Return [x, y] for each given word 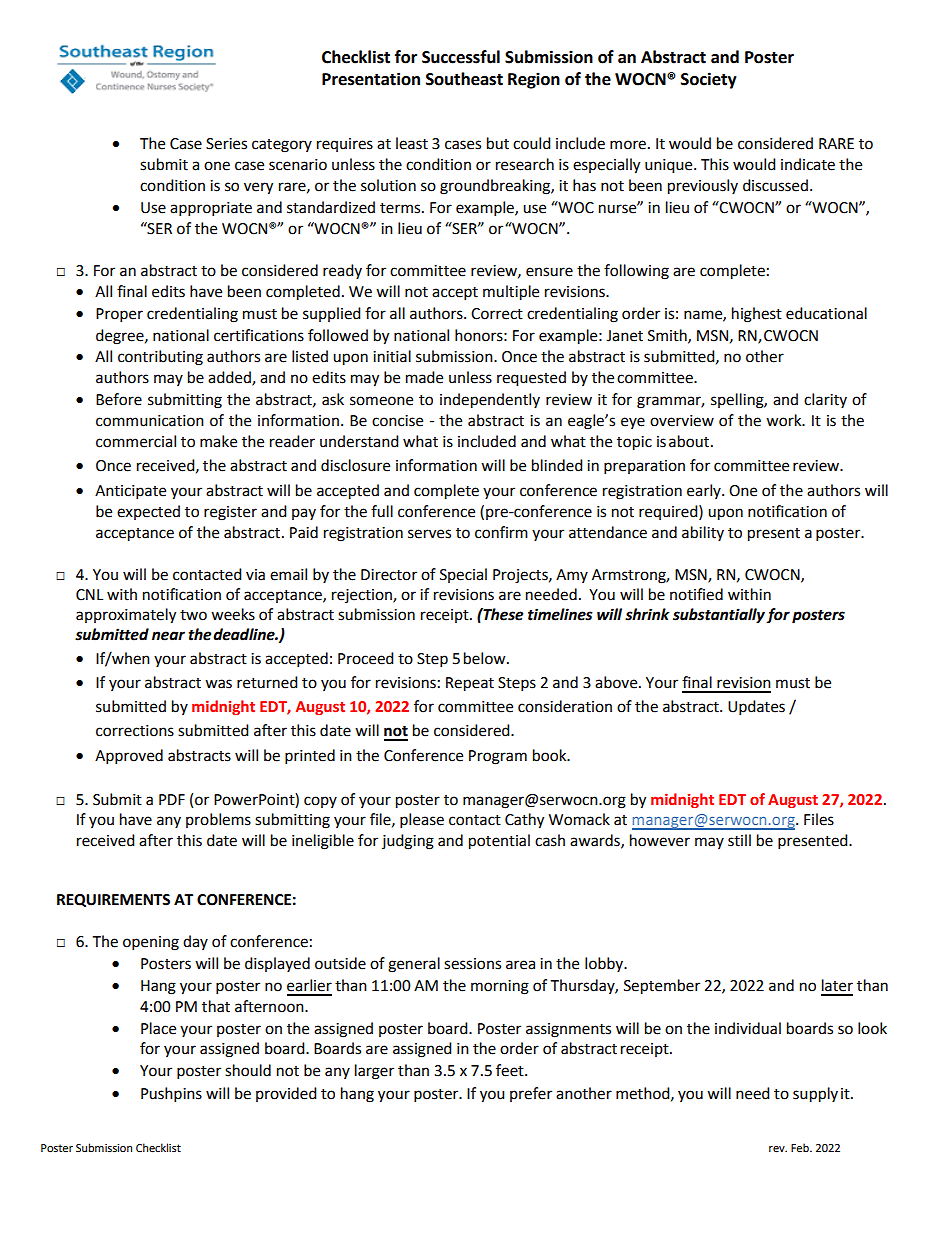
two [193, 615]
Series [226, 144]
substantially [719, 616]
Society [709, 80]
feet [511, 1070]
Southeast [464, 79]
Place [158, 1028]
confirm [501, 532]
